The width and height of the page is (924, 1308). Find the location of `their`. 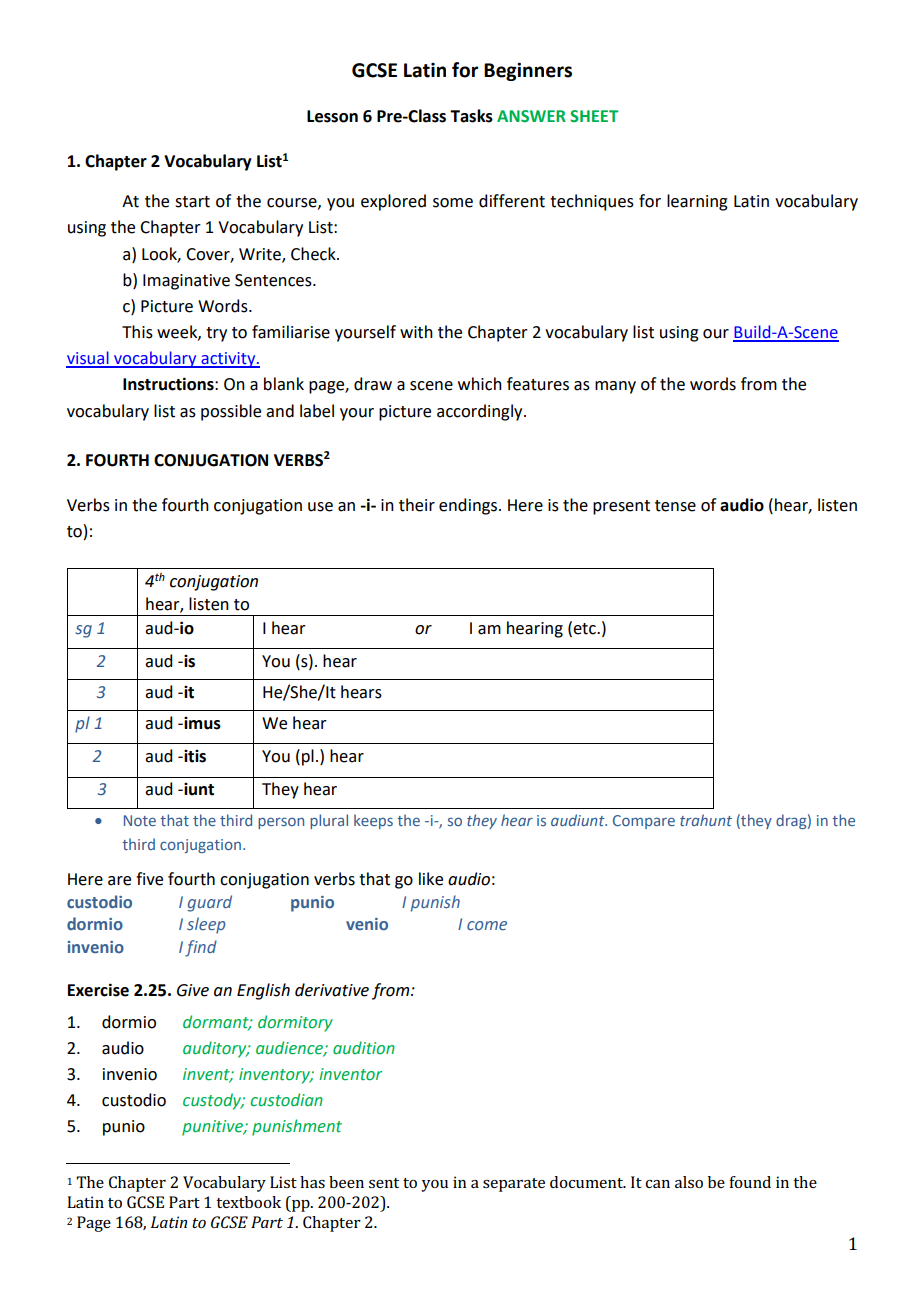

their is located at coordinates (417, 505).
